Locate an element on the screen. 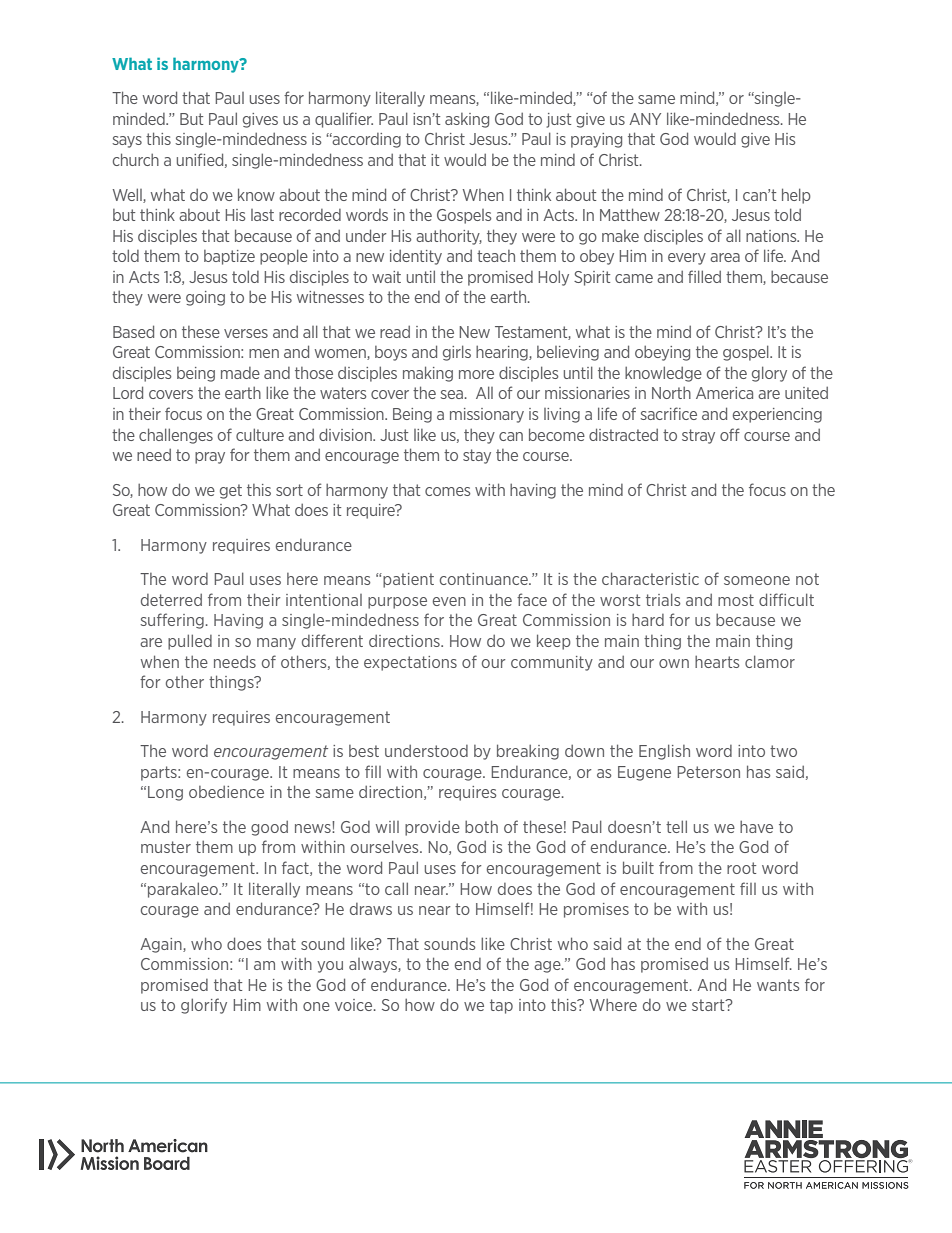 The height and width of the screenshot is (1233, 952). someone is located at coordinates (757, 580).
